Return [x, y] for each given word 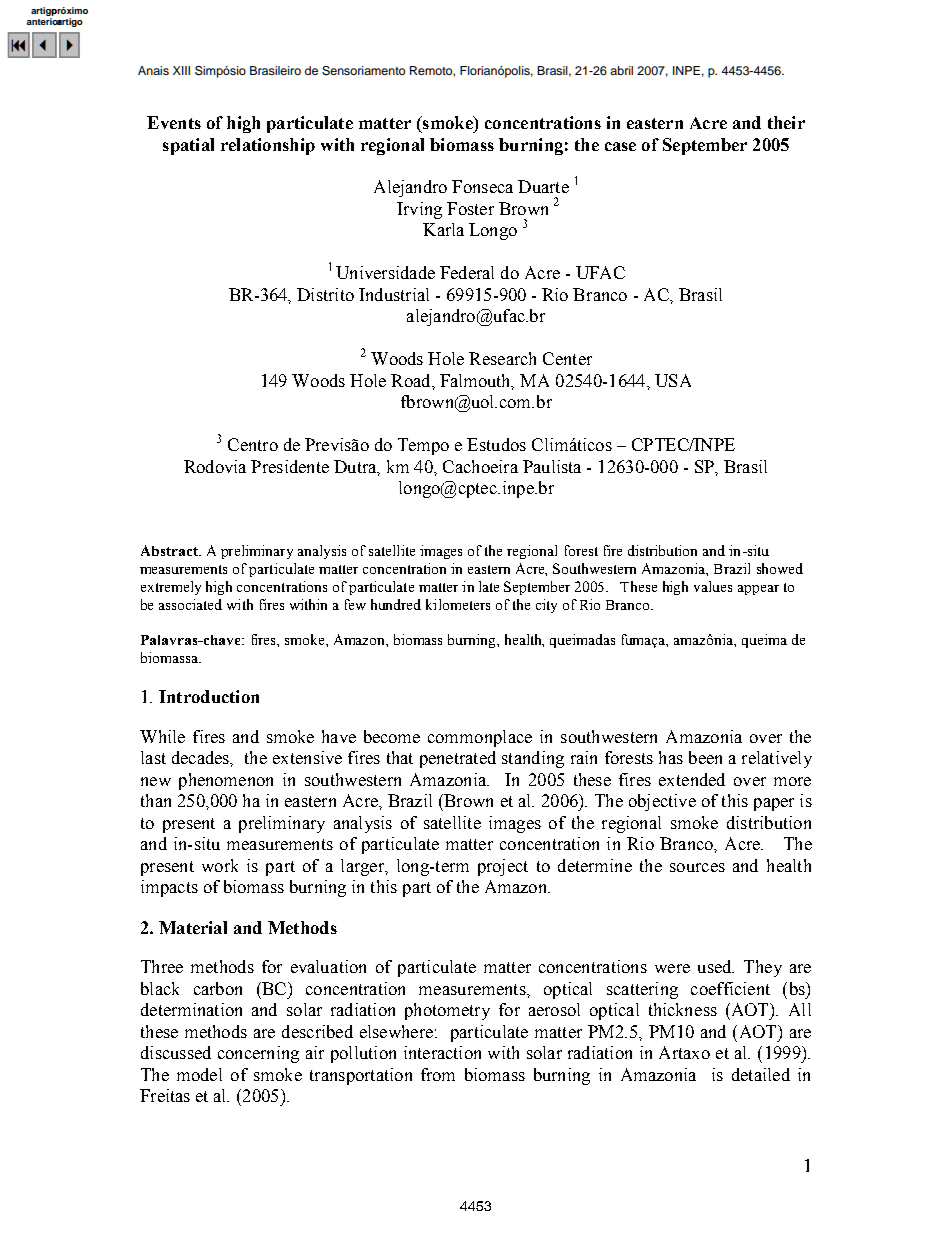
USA [673, 380]
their [786, 122]
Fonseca [482, 186]
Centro [253, 444]
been [705, 757]
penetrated [458, 759]
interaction [442, 1052]
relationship [268, 146]
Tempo [423, 446]
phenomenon [226, 781]
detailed [761, 1074]
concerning [258, 1054]
